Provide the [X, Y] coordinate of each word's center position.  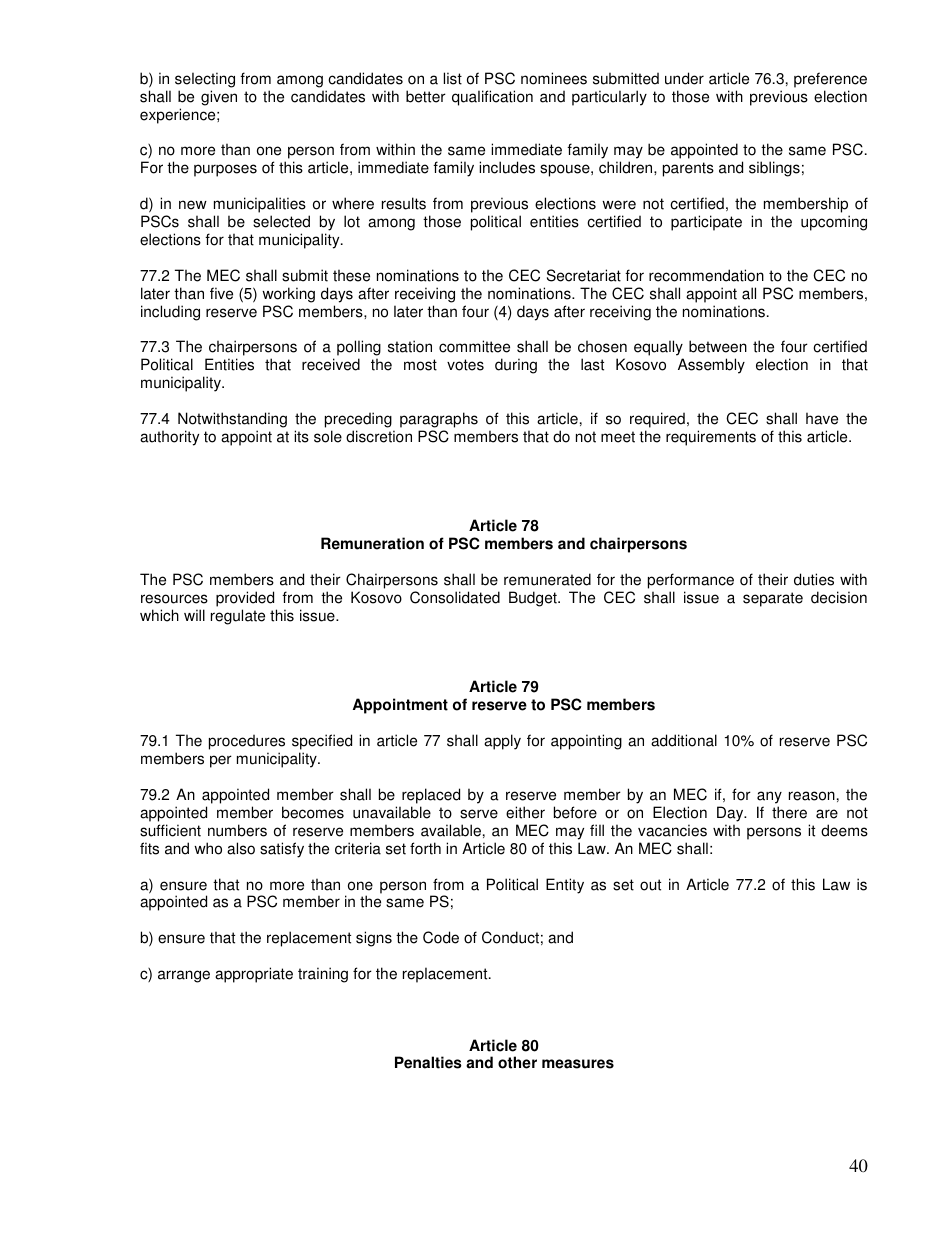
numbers [237, 830]
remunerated [547, 579]
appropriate [254, 975]
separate [773, 599]
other [517, 1062]
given [219, 98]
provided [245, 599]
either [525, 812]
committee [474, 346]
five [221, 293]
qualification [492, 98]
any [769, 797]
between [718, 346]
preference [830, 80]
